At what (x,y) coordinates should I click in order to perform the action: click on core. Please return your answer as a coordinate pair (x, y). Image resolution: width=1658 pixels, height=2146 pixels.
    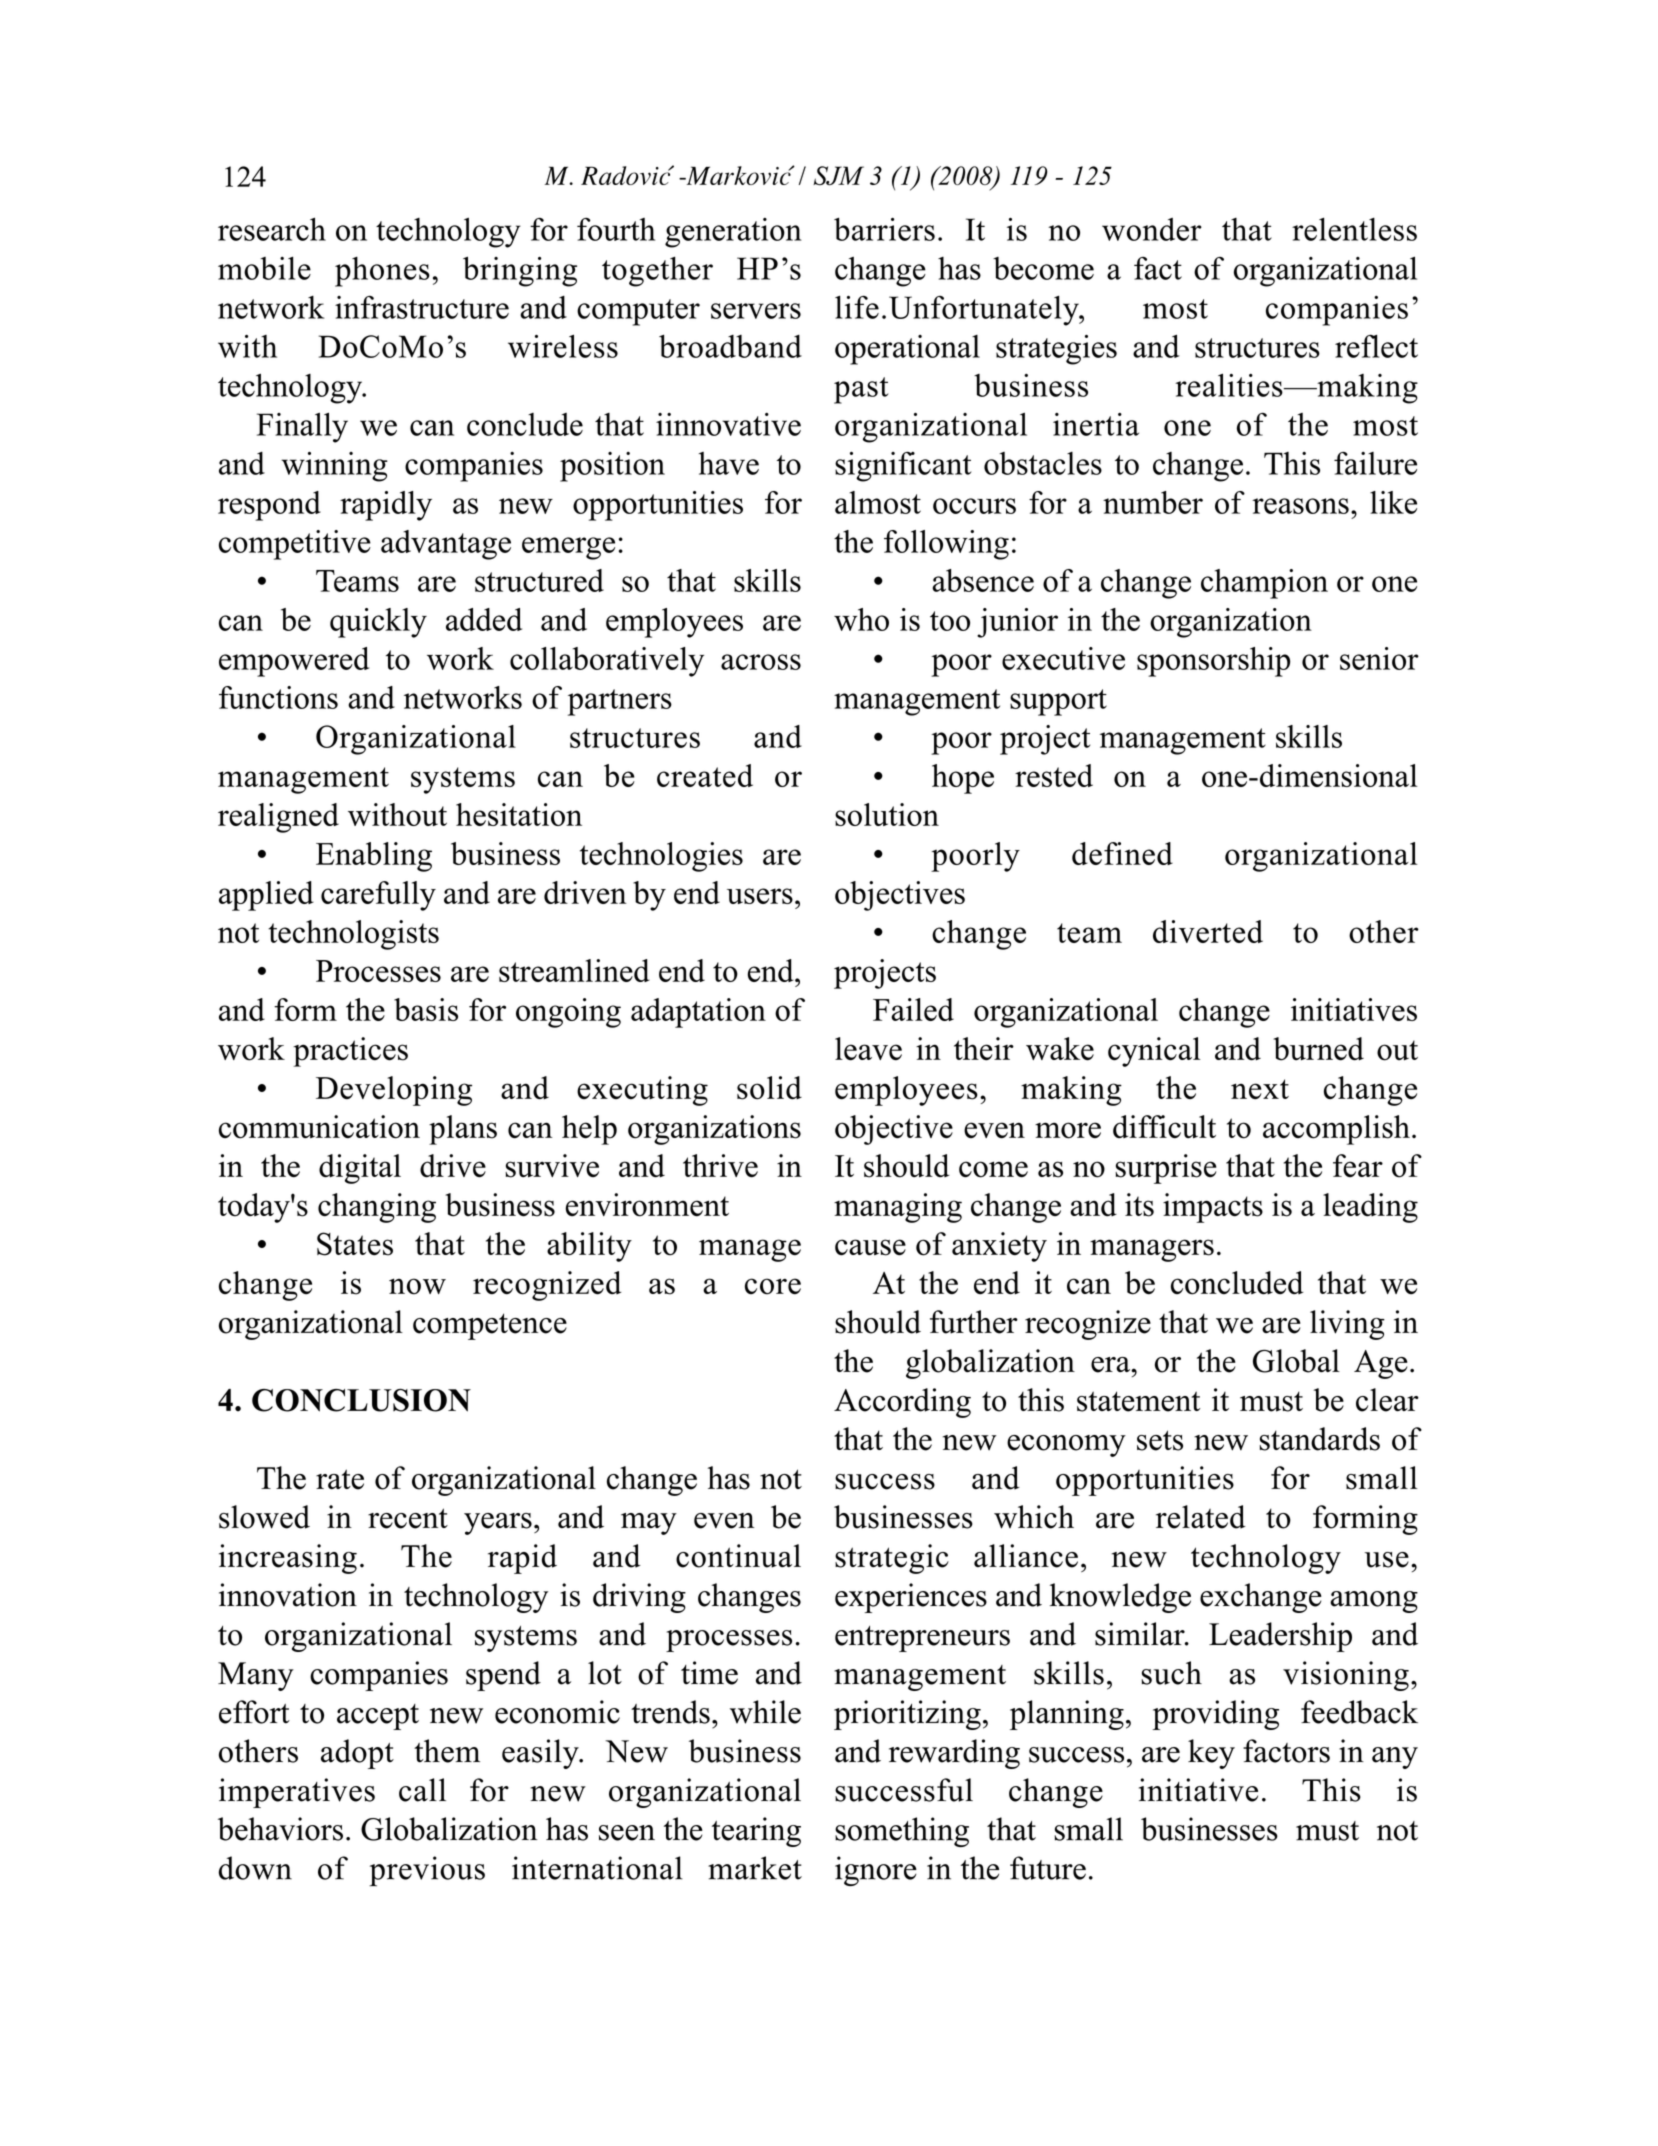
    Looking at the image, I should click on (773, 1286).
